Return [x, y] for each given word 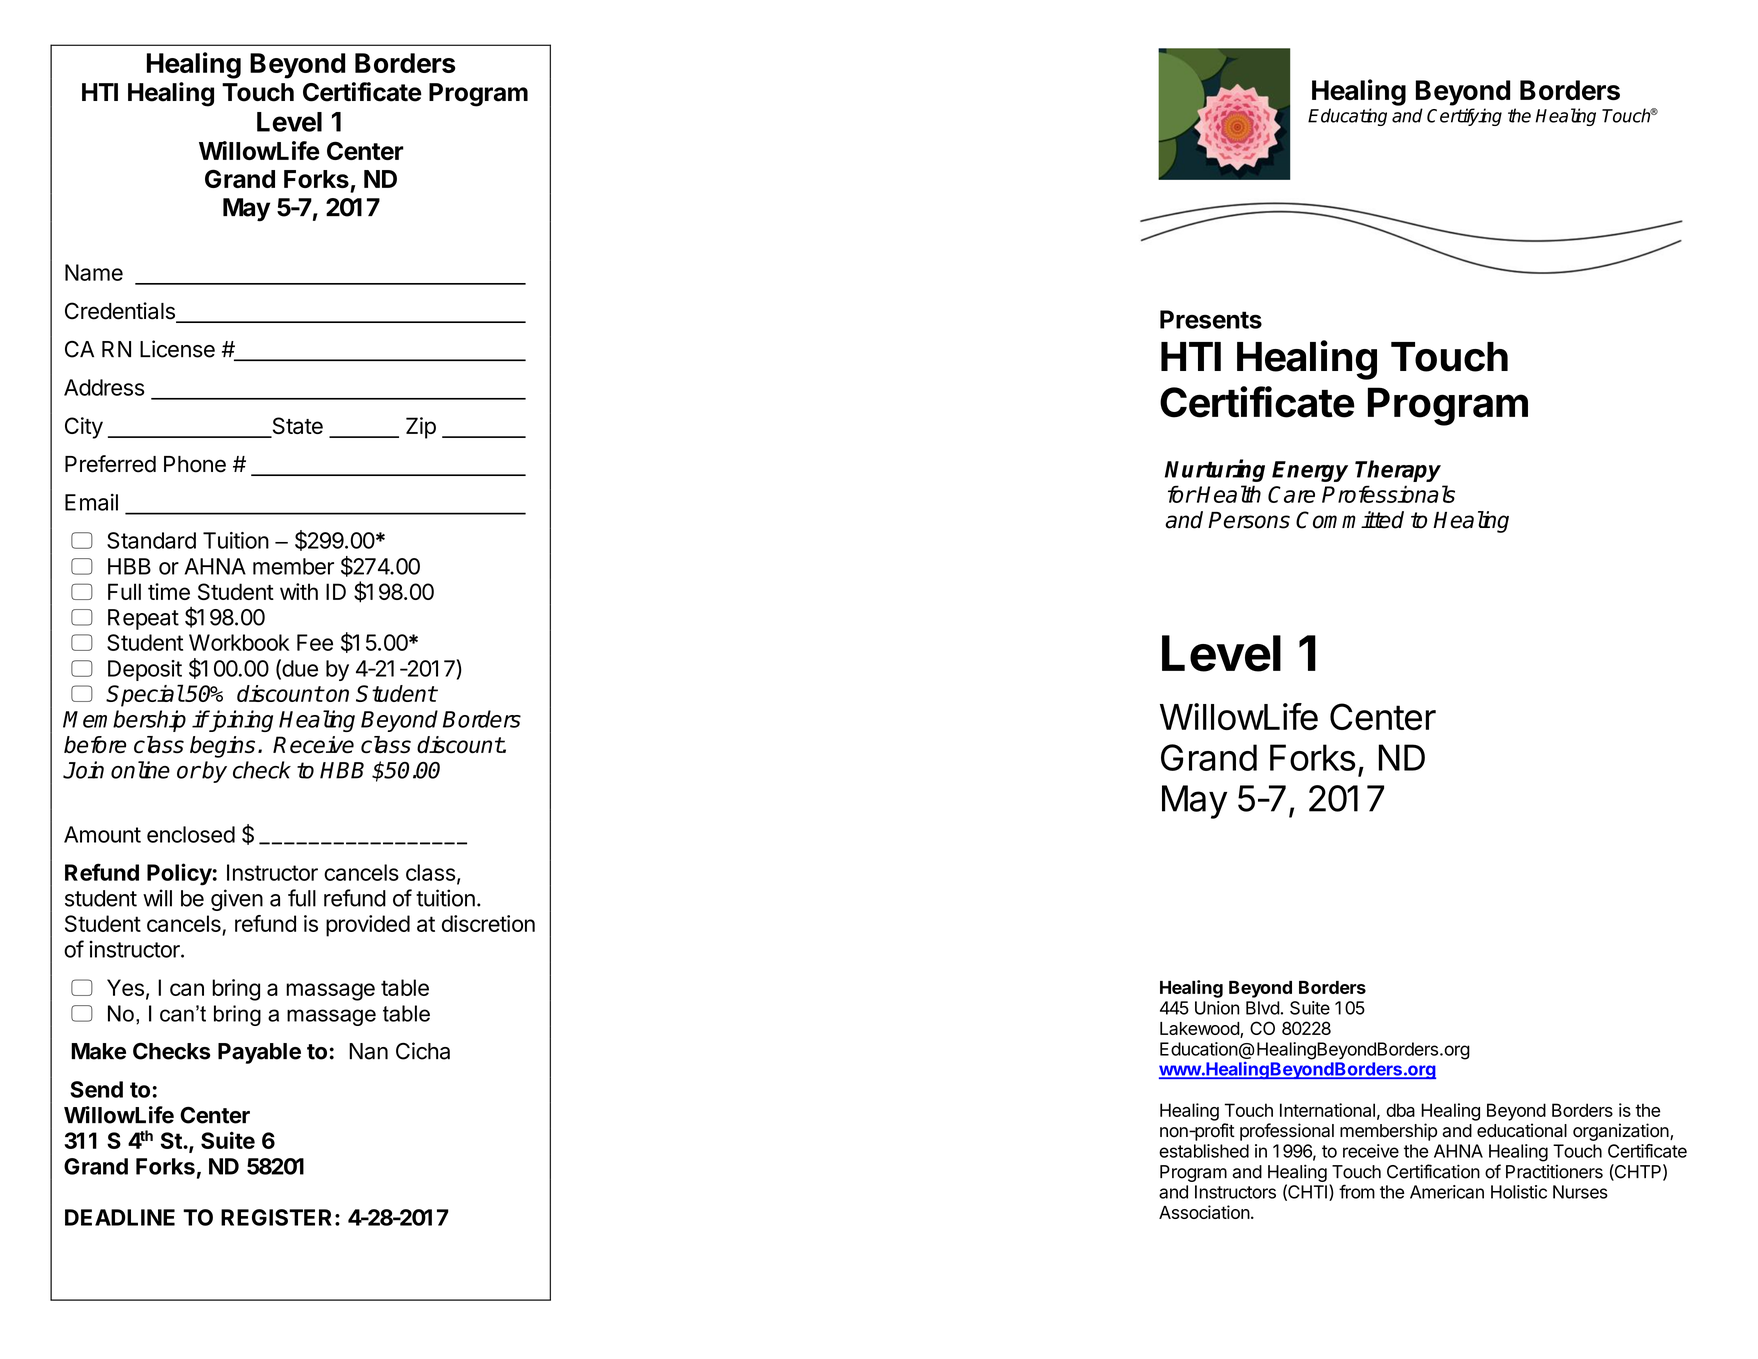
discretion [488, 923]
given [237, 900]
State [296, 427]
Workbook [239, 642]
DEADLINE [120, 1217]
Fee [315, 642]
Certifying [1464, 117]
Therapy [1398, 471]
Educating [1347, 117]
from [1357, 1191]
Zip [421, 428]
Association [1204, 1212]
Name [94, 272]
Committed [1350, 520]
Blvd [1263, 1008]
